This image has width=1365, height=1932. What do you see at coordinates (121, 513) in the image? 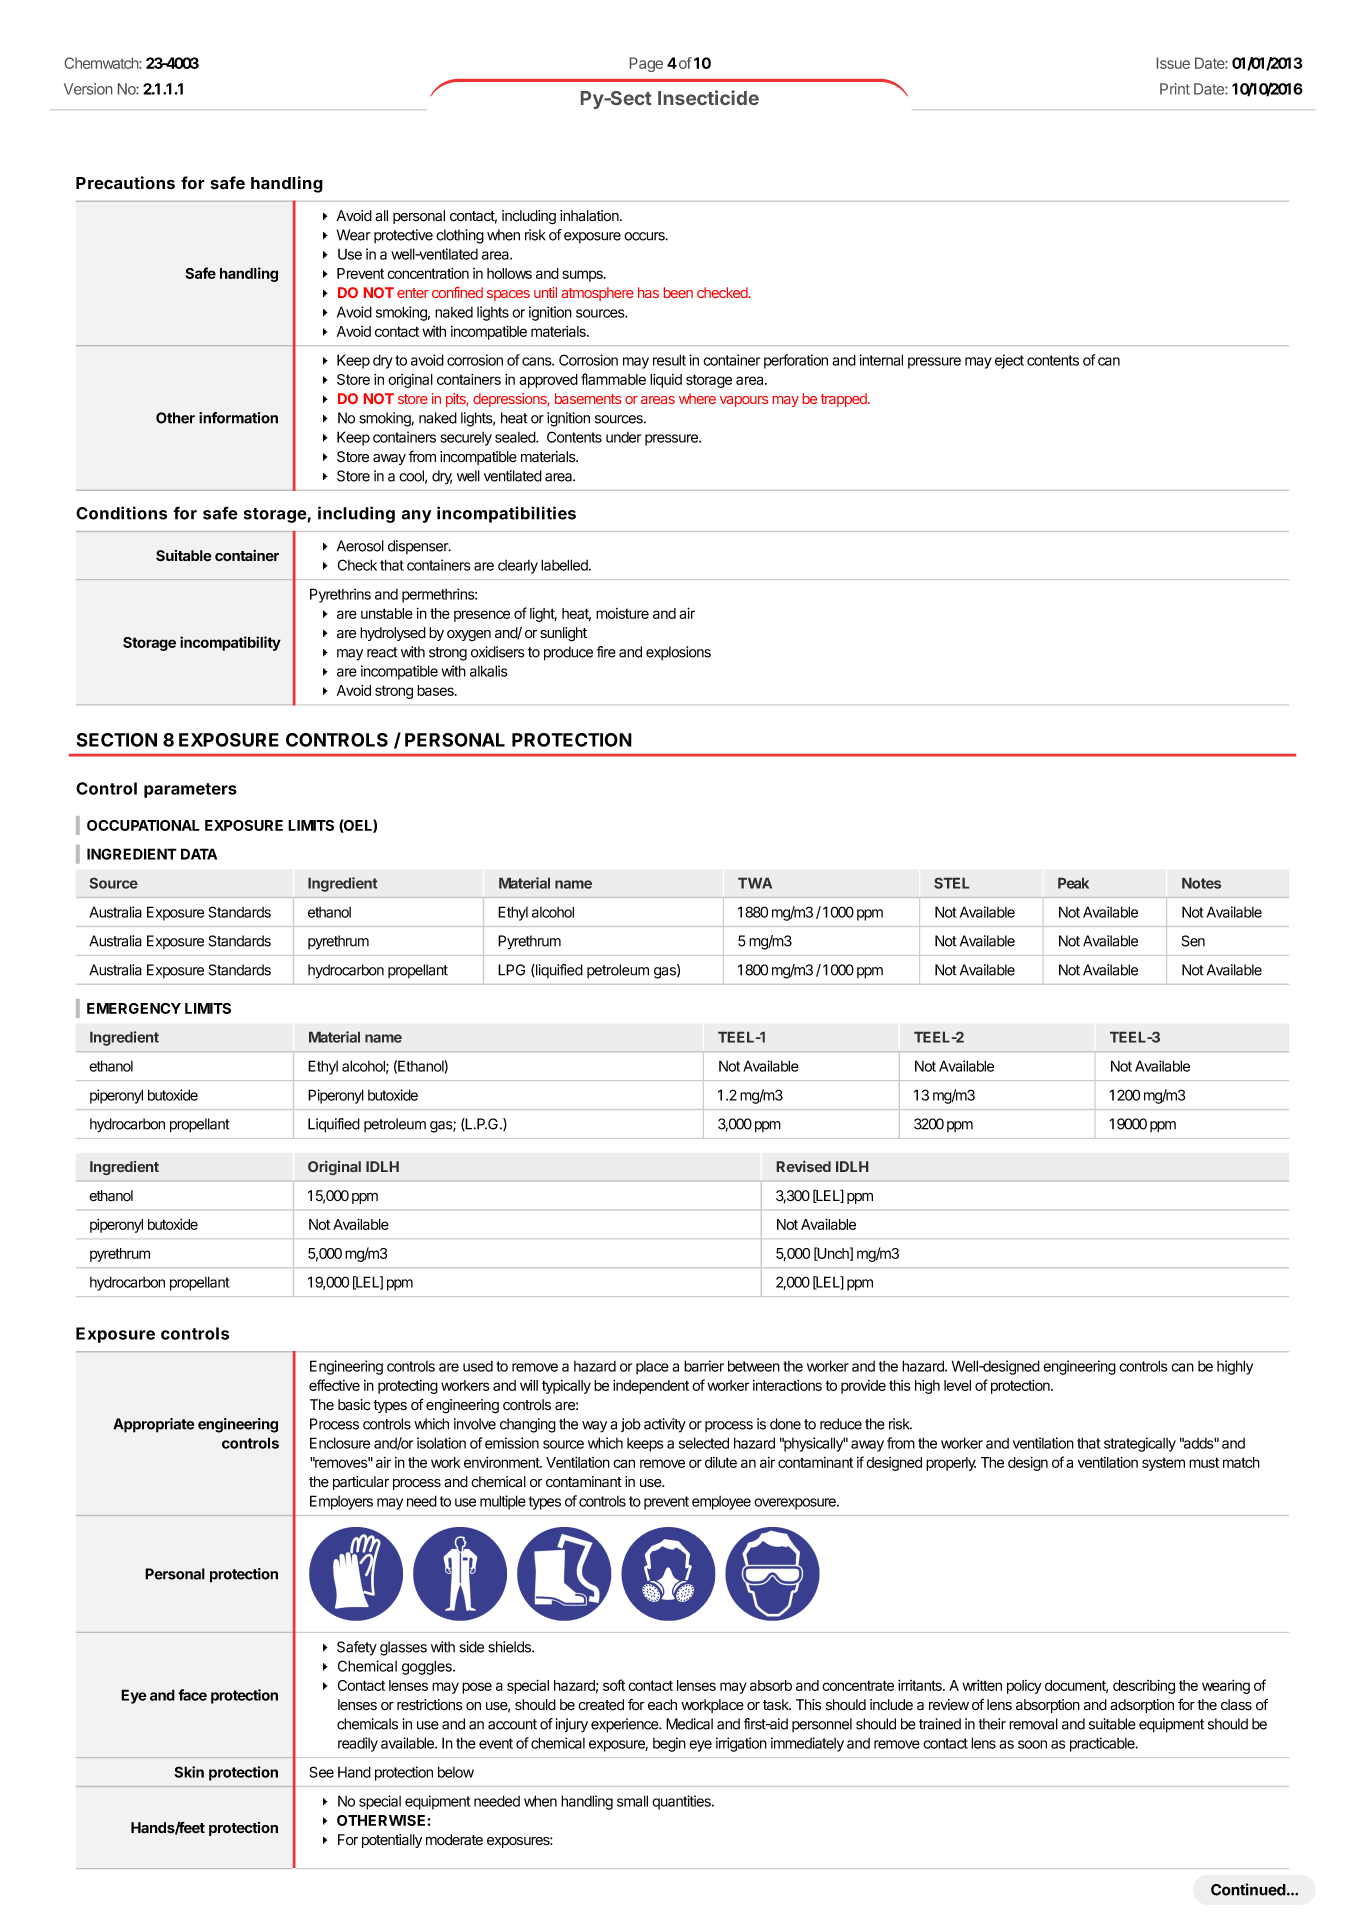
I see `Conditions` at bounding box center [121, 513].
